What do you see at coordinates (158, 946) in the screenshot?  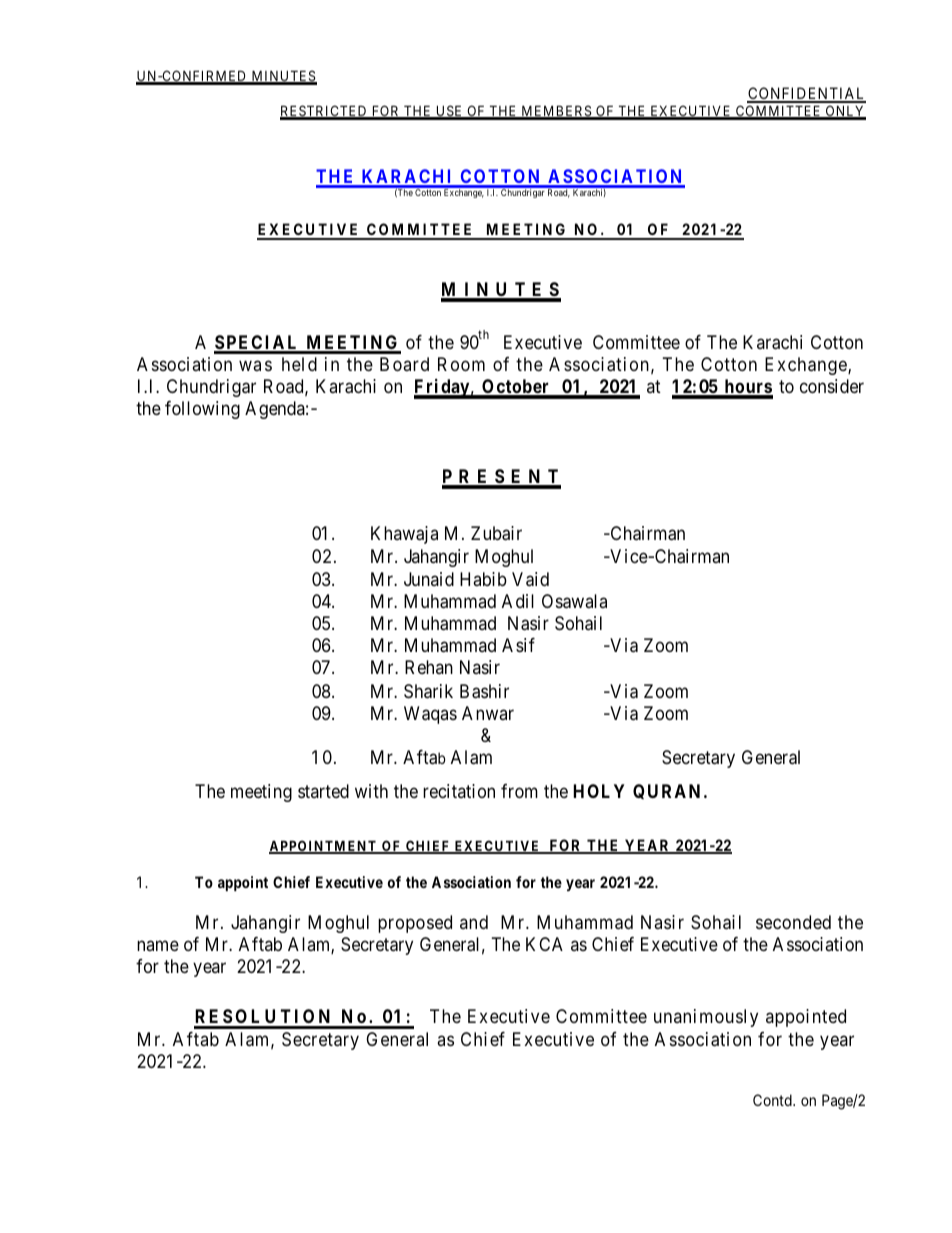 I see `name` at bounding box center [158, 946].
